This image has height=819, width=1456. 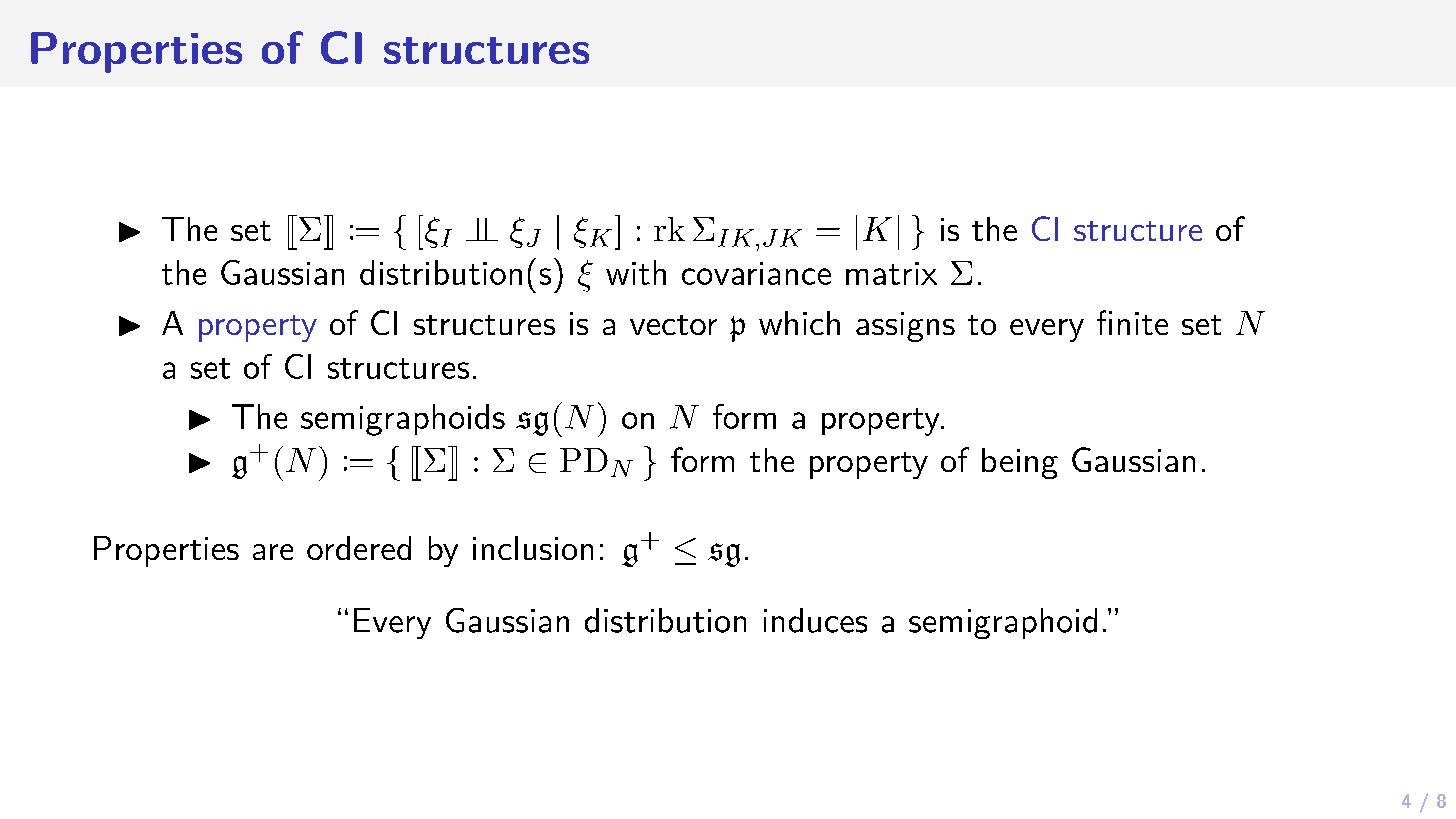 I want to click on inclusion, so click(x=533, y=548).
